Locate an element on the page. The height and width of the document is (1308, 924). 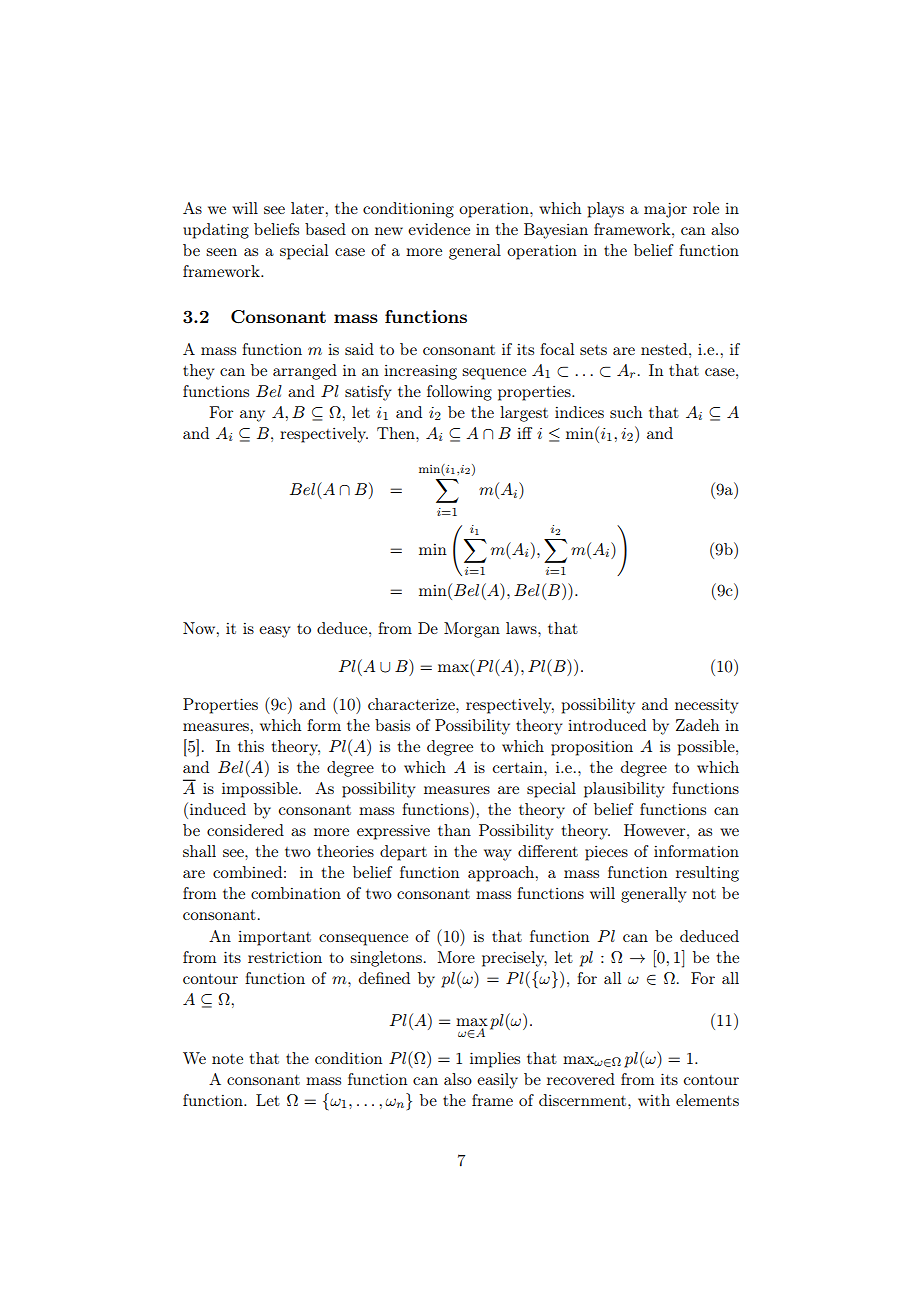
note is located at coordinates (227, 1059).
